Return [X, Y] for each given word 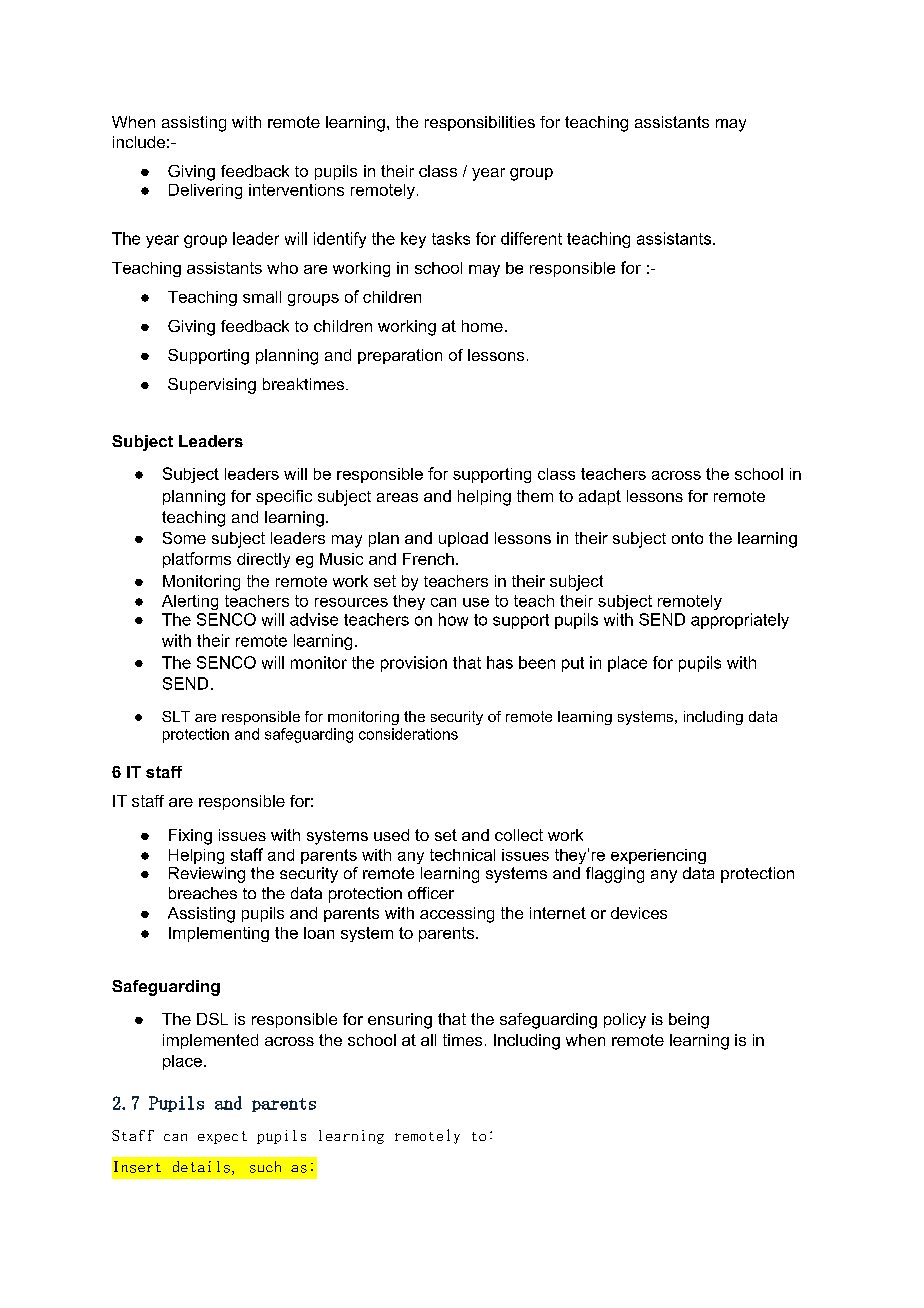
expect [222, 1137]
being [689, 1021]
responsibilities [480, 123]
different [531, 238]
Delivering [205, 191]
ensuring [400, 1021]
